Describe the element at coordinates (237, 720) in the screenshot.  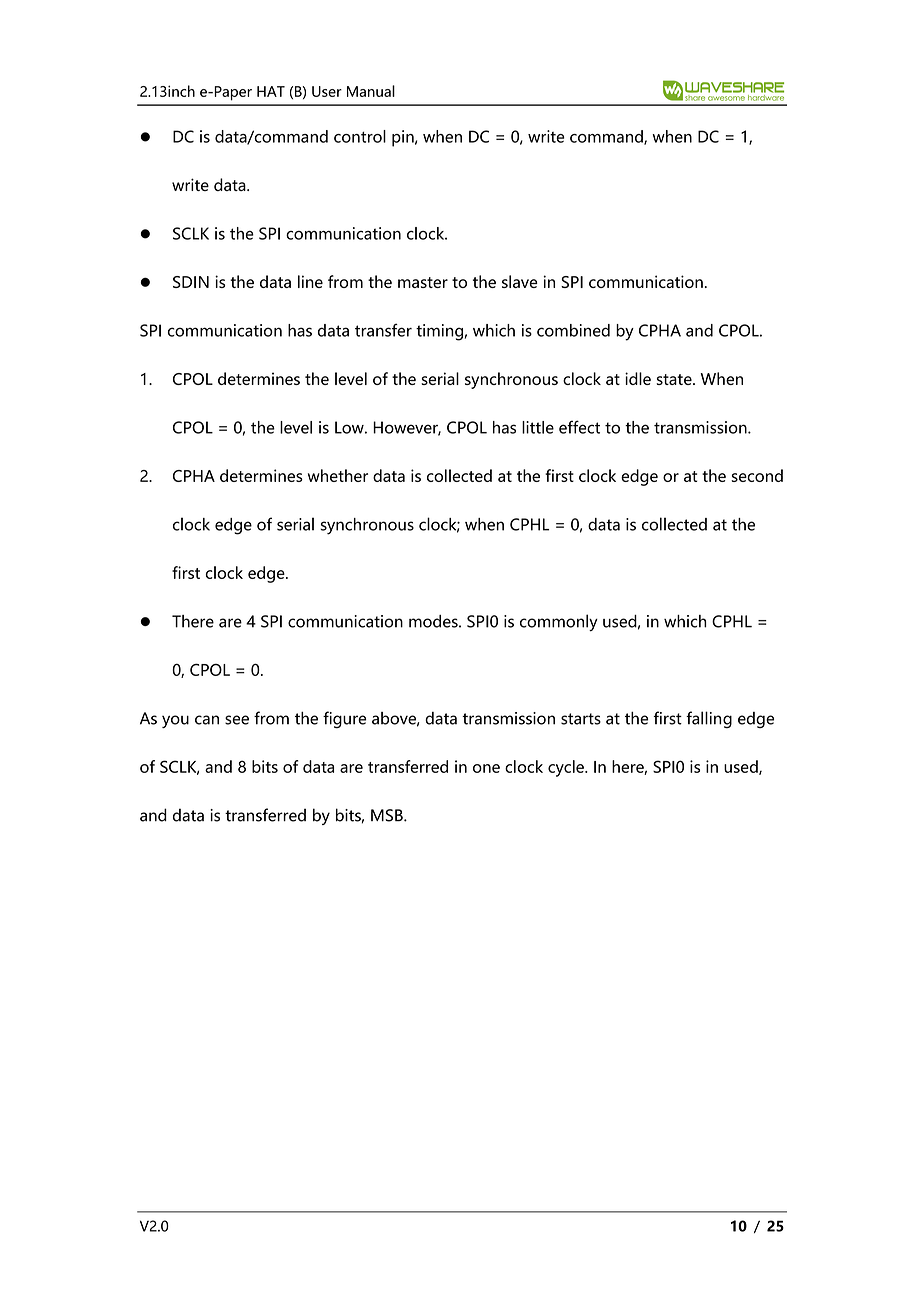
I see `see` at that location.
